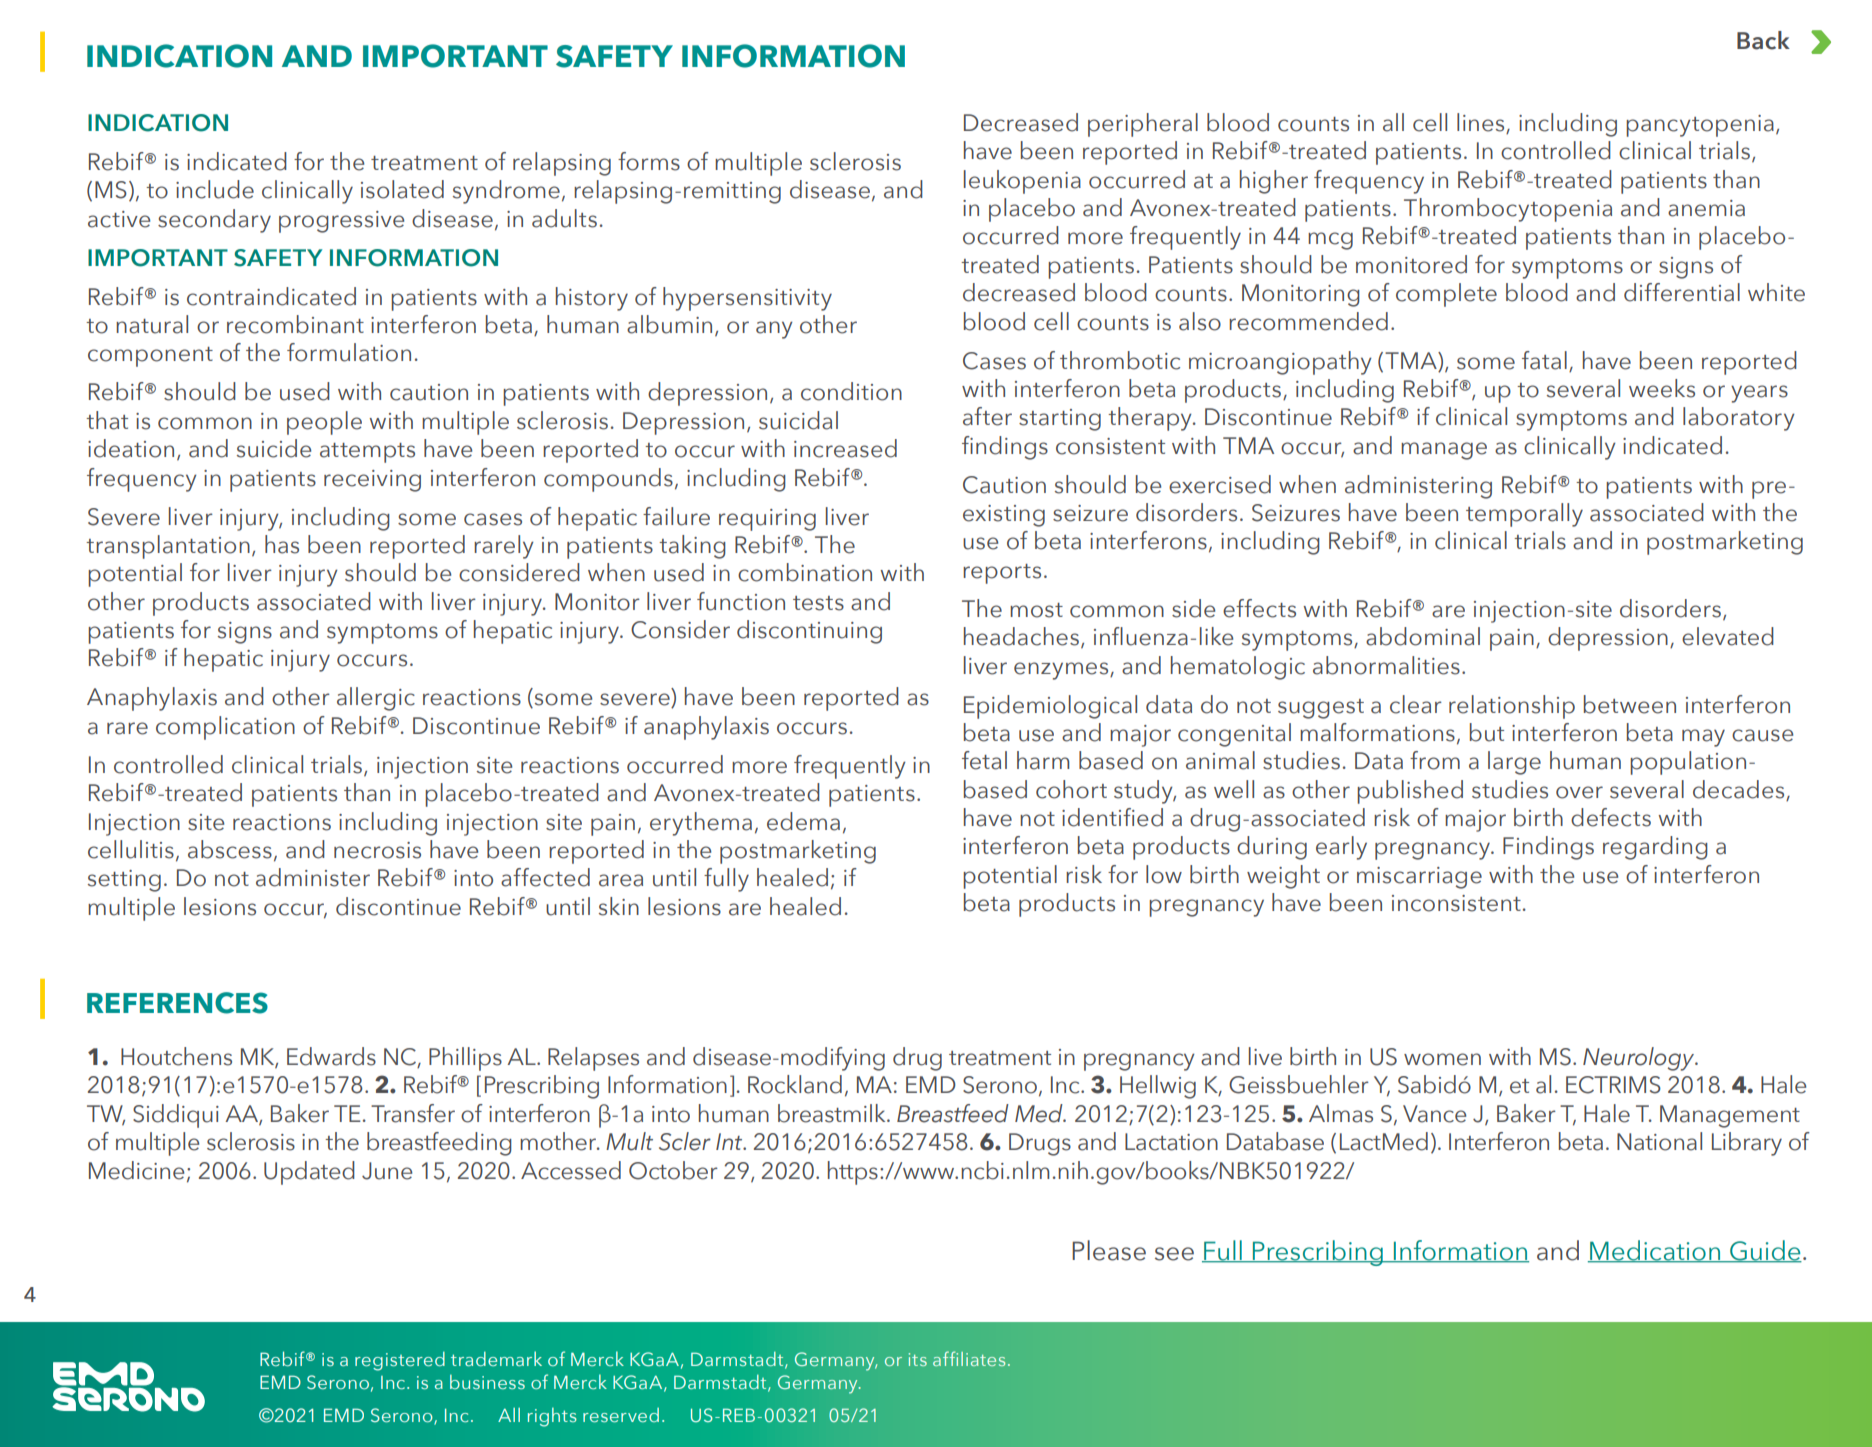 The width and height of the document is (1872, 1447). What do you see at coordinates (324, 423) in the document?
I see `people` at bounding box center [324, 423].
